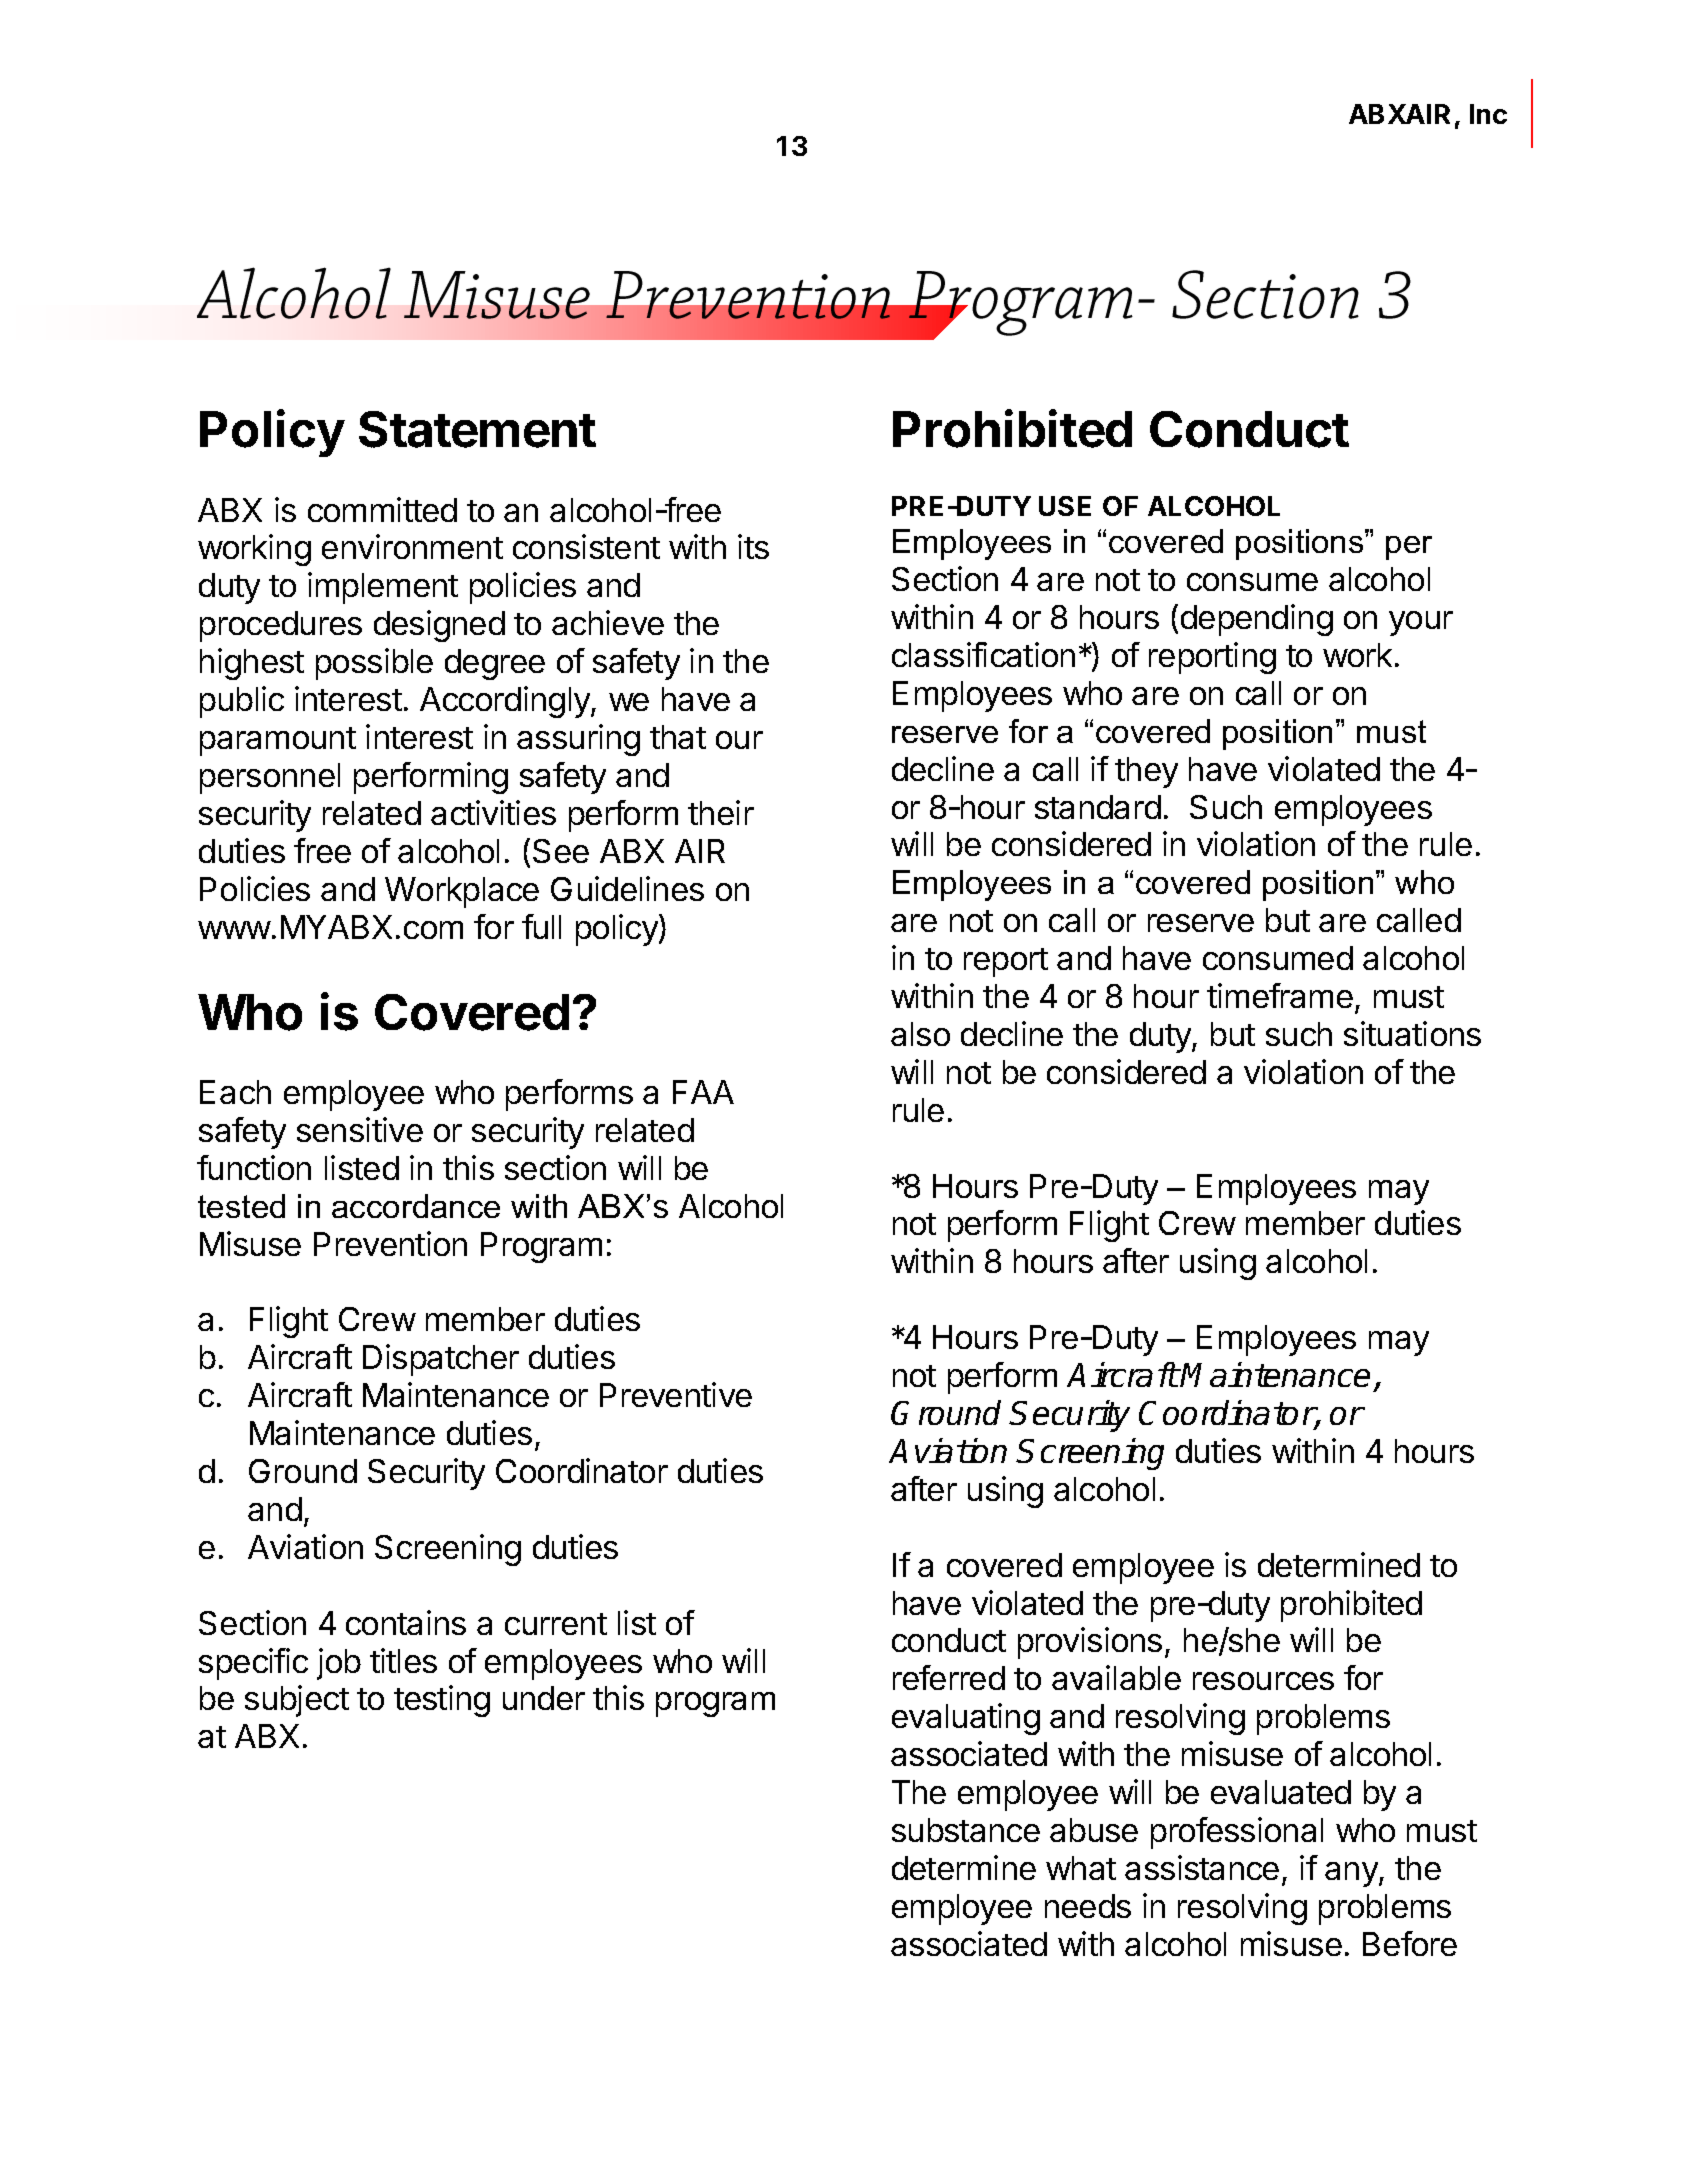 The height and width of the screenshot is (2175, 1681). Describe the element at coordinates (477, 429) in the screenshot. I see `Statement` at that location.
